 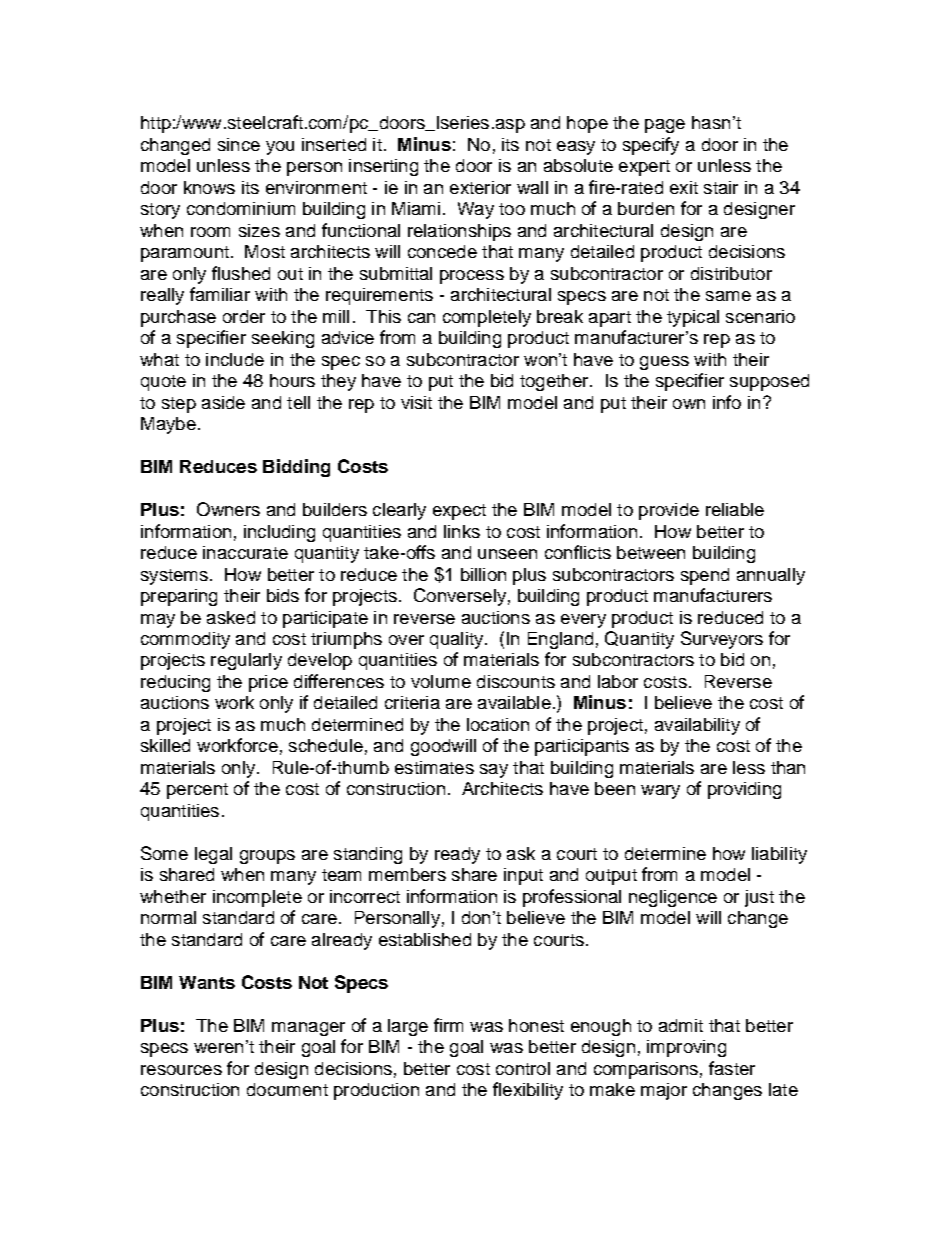 I want to click on asked, so click(x=231, y=617).
